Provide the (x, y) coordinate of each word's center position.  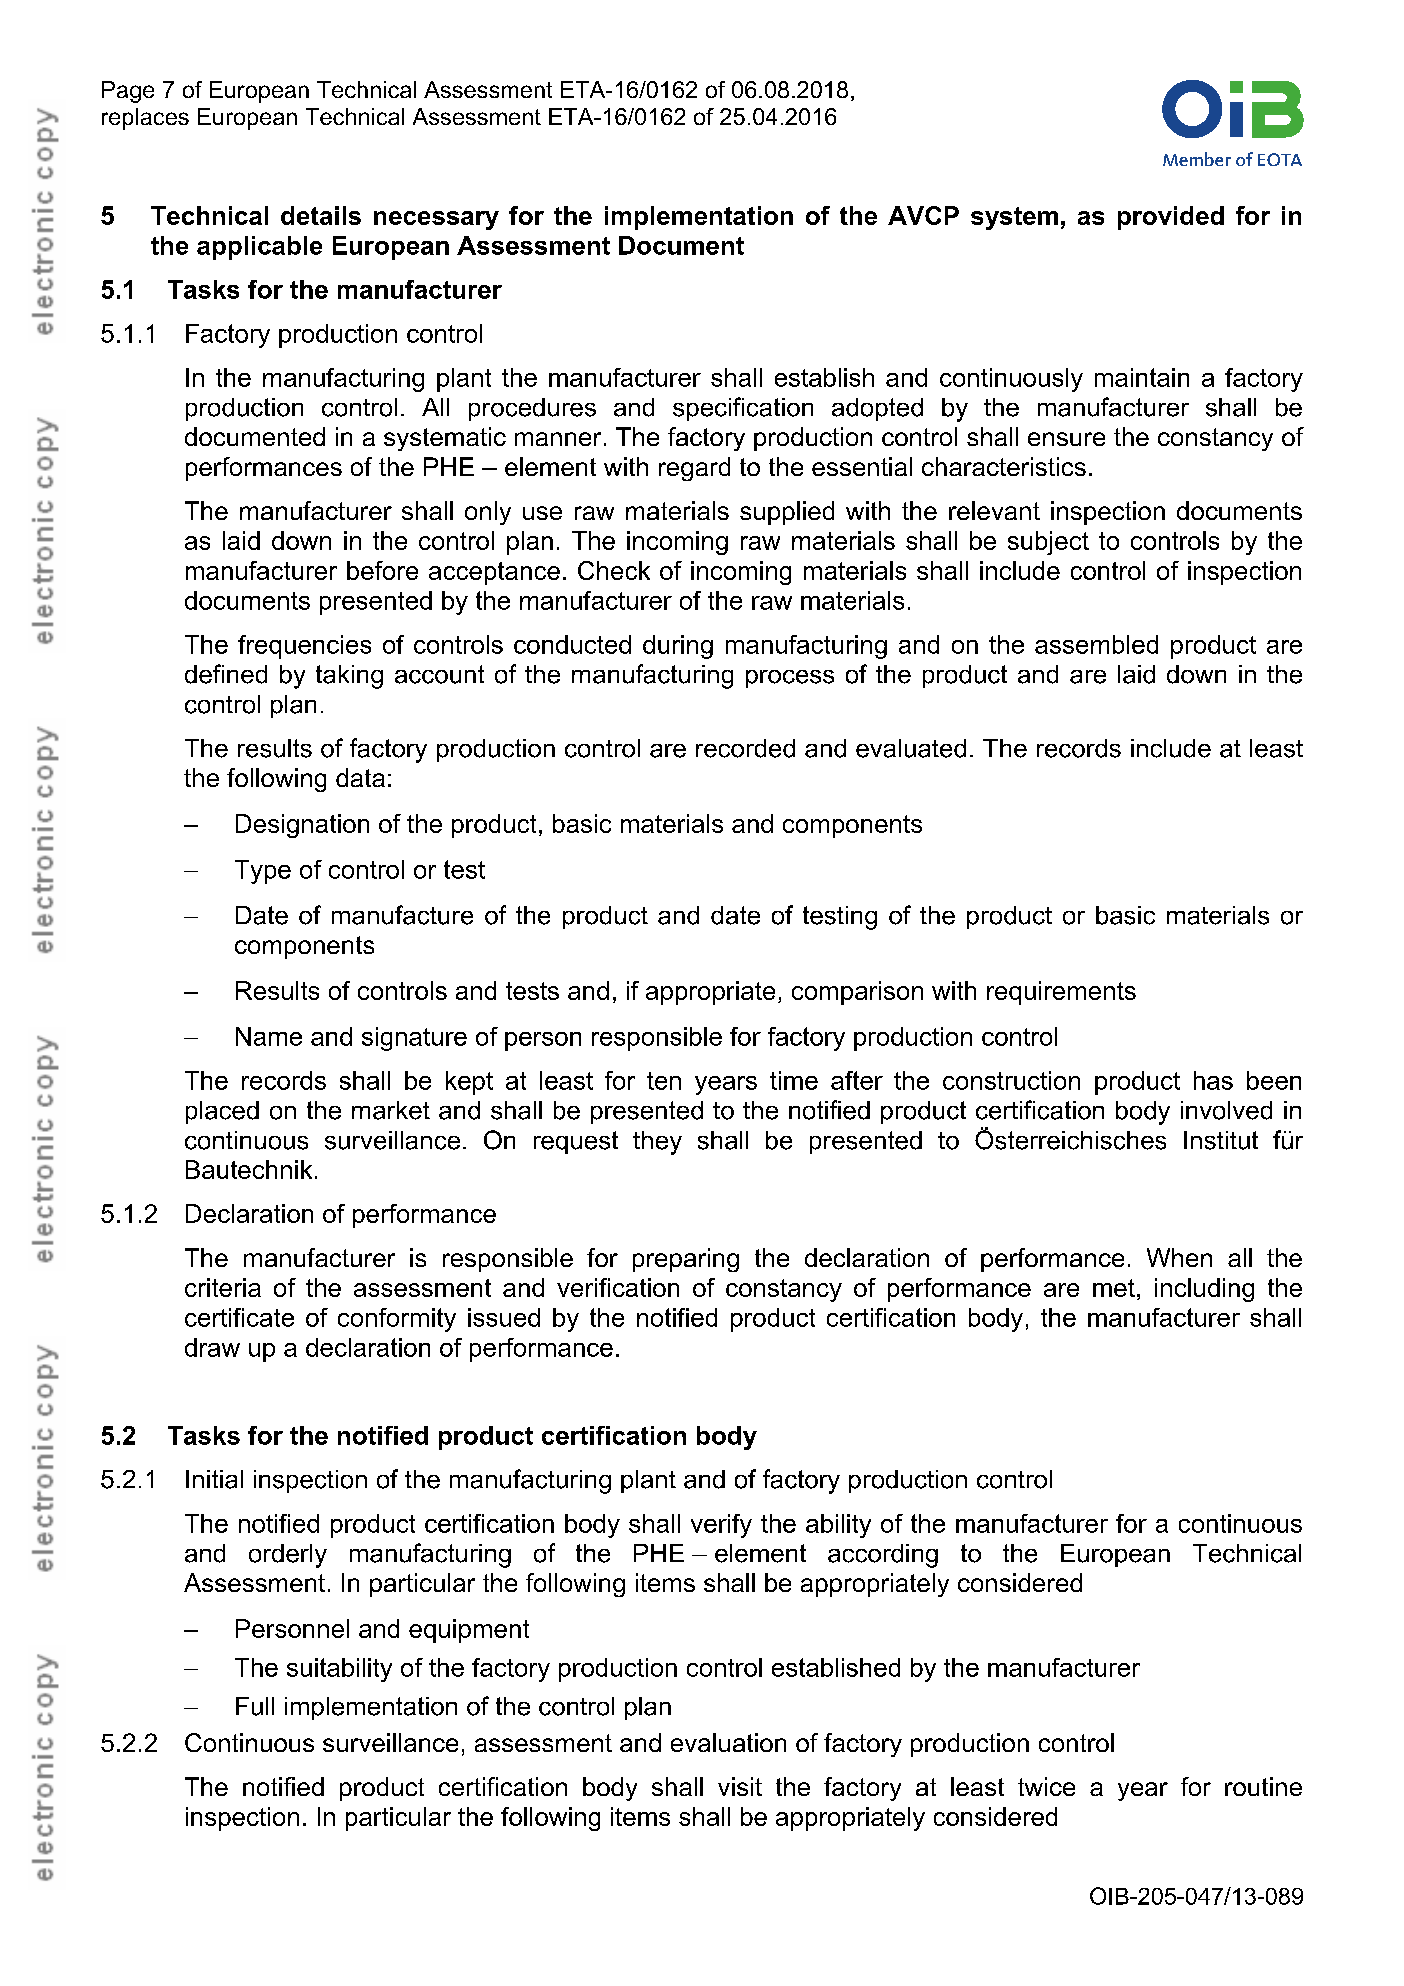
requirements (1061, 993)
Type (263, 872)
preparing (686, 1260)
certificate (239, 1317)
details (321, 215)
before (382, 570)
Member (1197, 159)
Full (255, 1706)
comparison (857, 993)
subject (1048, 543)
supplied (787, 513)
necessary (436, 220)
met (1114, 1288)
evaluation (728, 1742)
